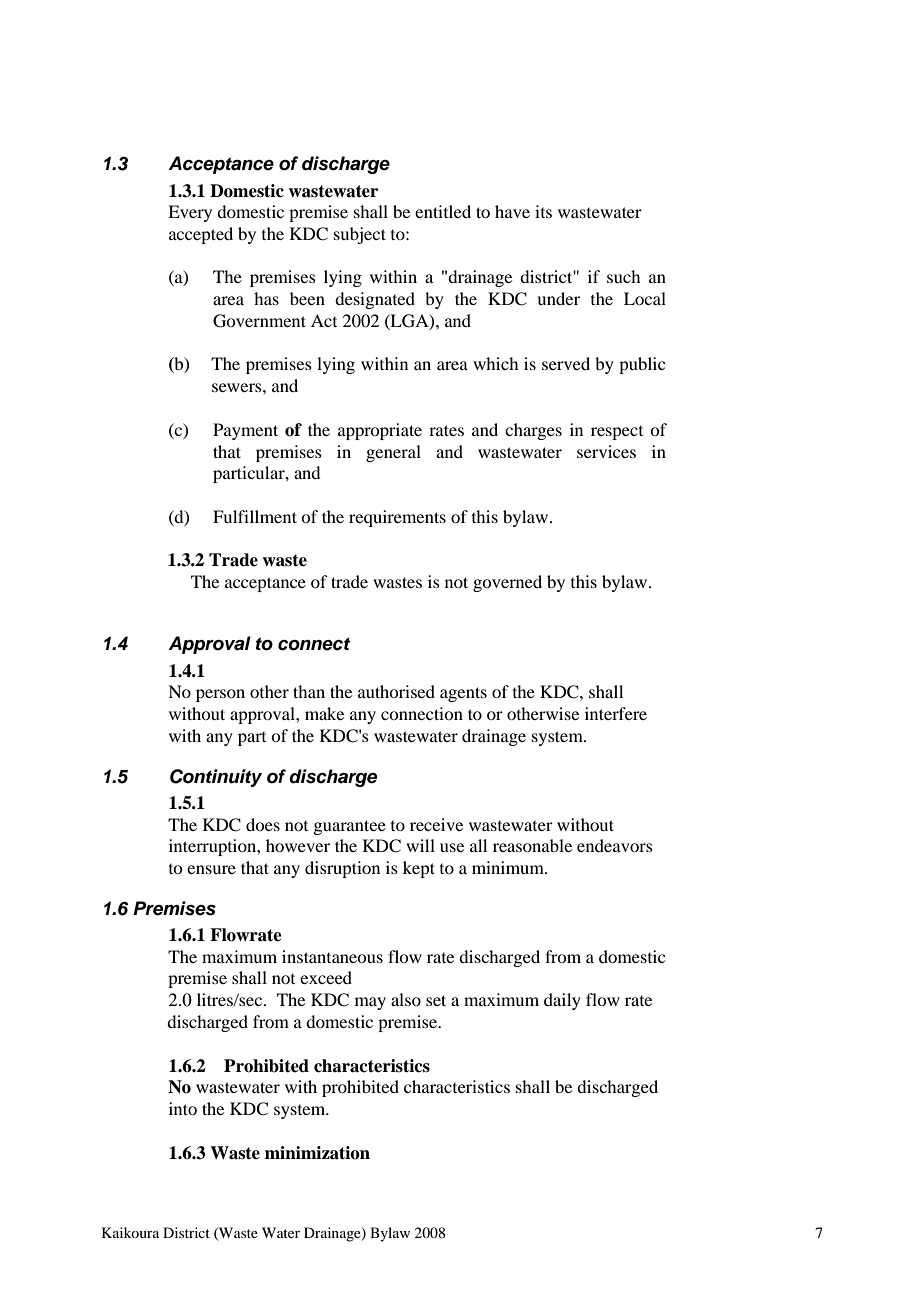  What do you see at coordinates (360, 235) in the image?
I see `subject` at bounding box center [360, 235].
